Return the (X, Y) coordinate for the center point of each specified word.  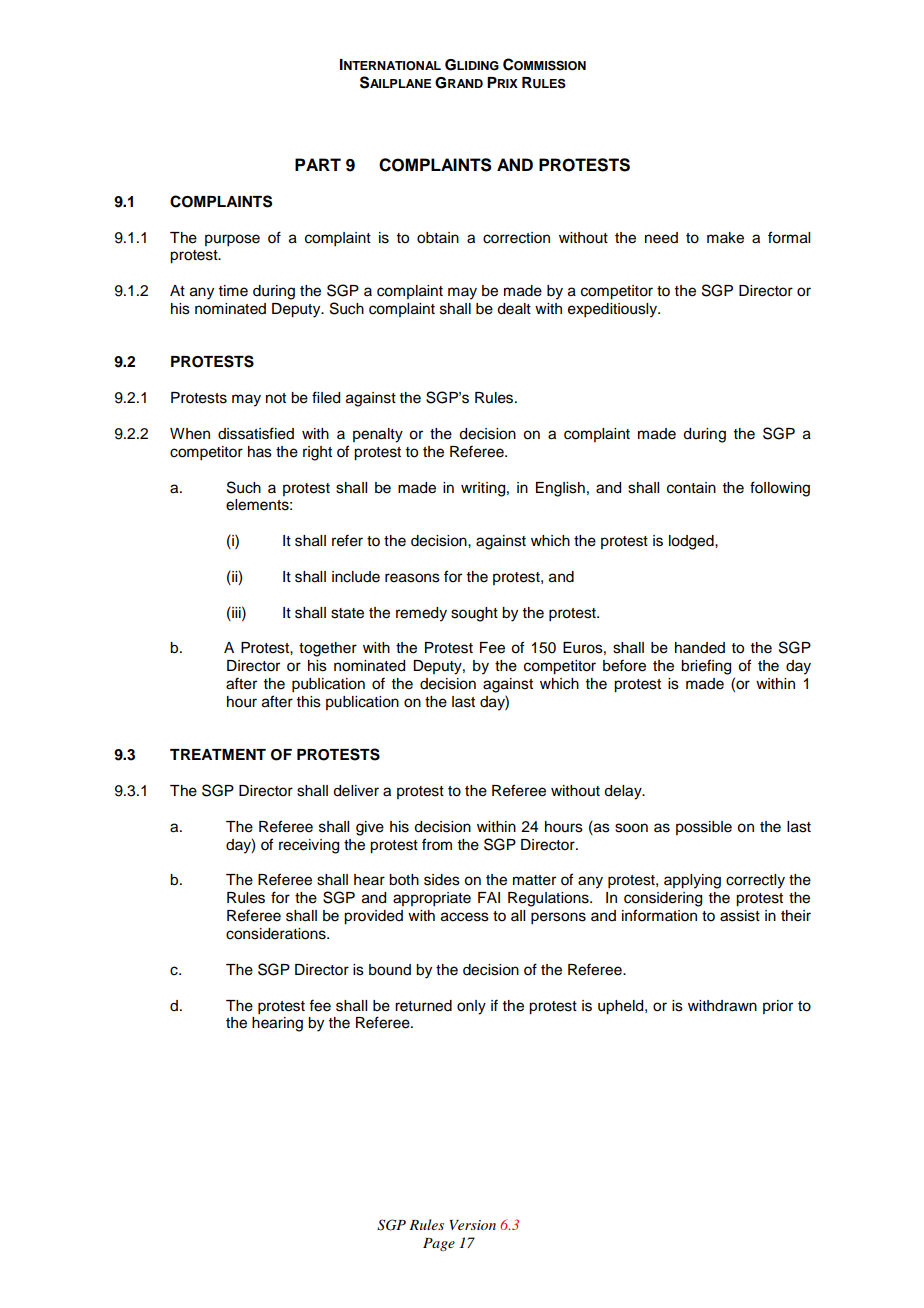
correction (516, 238)
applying (692, 881)
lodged (692, 542)
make (725, 238)
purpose (232, 240)
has (260, 452)
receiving (309, 846)
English (560, 489)
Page (439, 1244)
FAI (489, 897)
